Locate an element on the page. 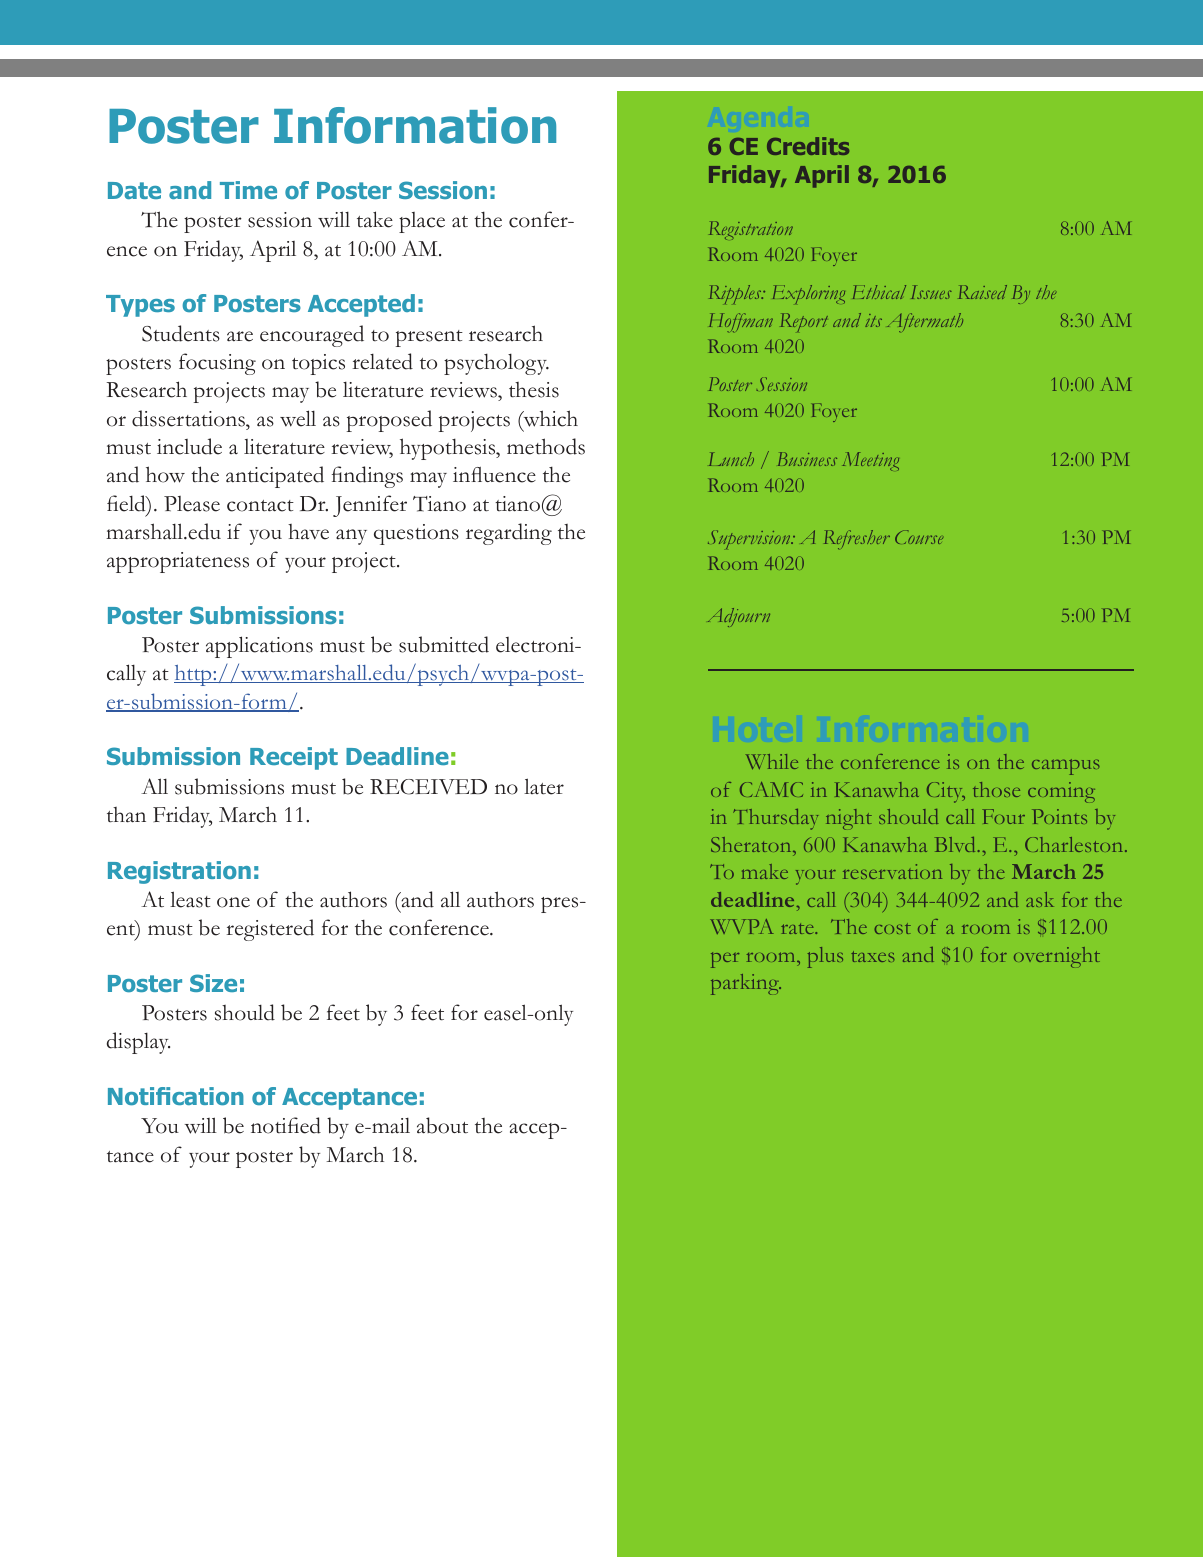 The height and width of the document is (1557, 1203). Notification is located at coordinates (176, 1096).
